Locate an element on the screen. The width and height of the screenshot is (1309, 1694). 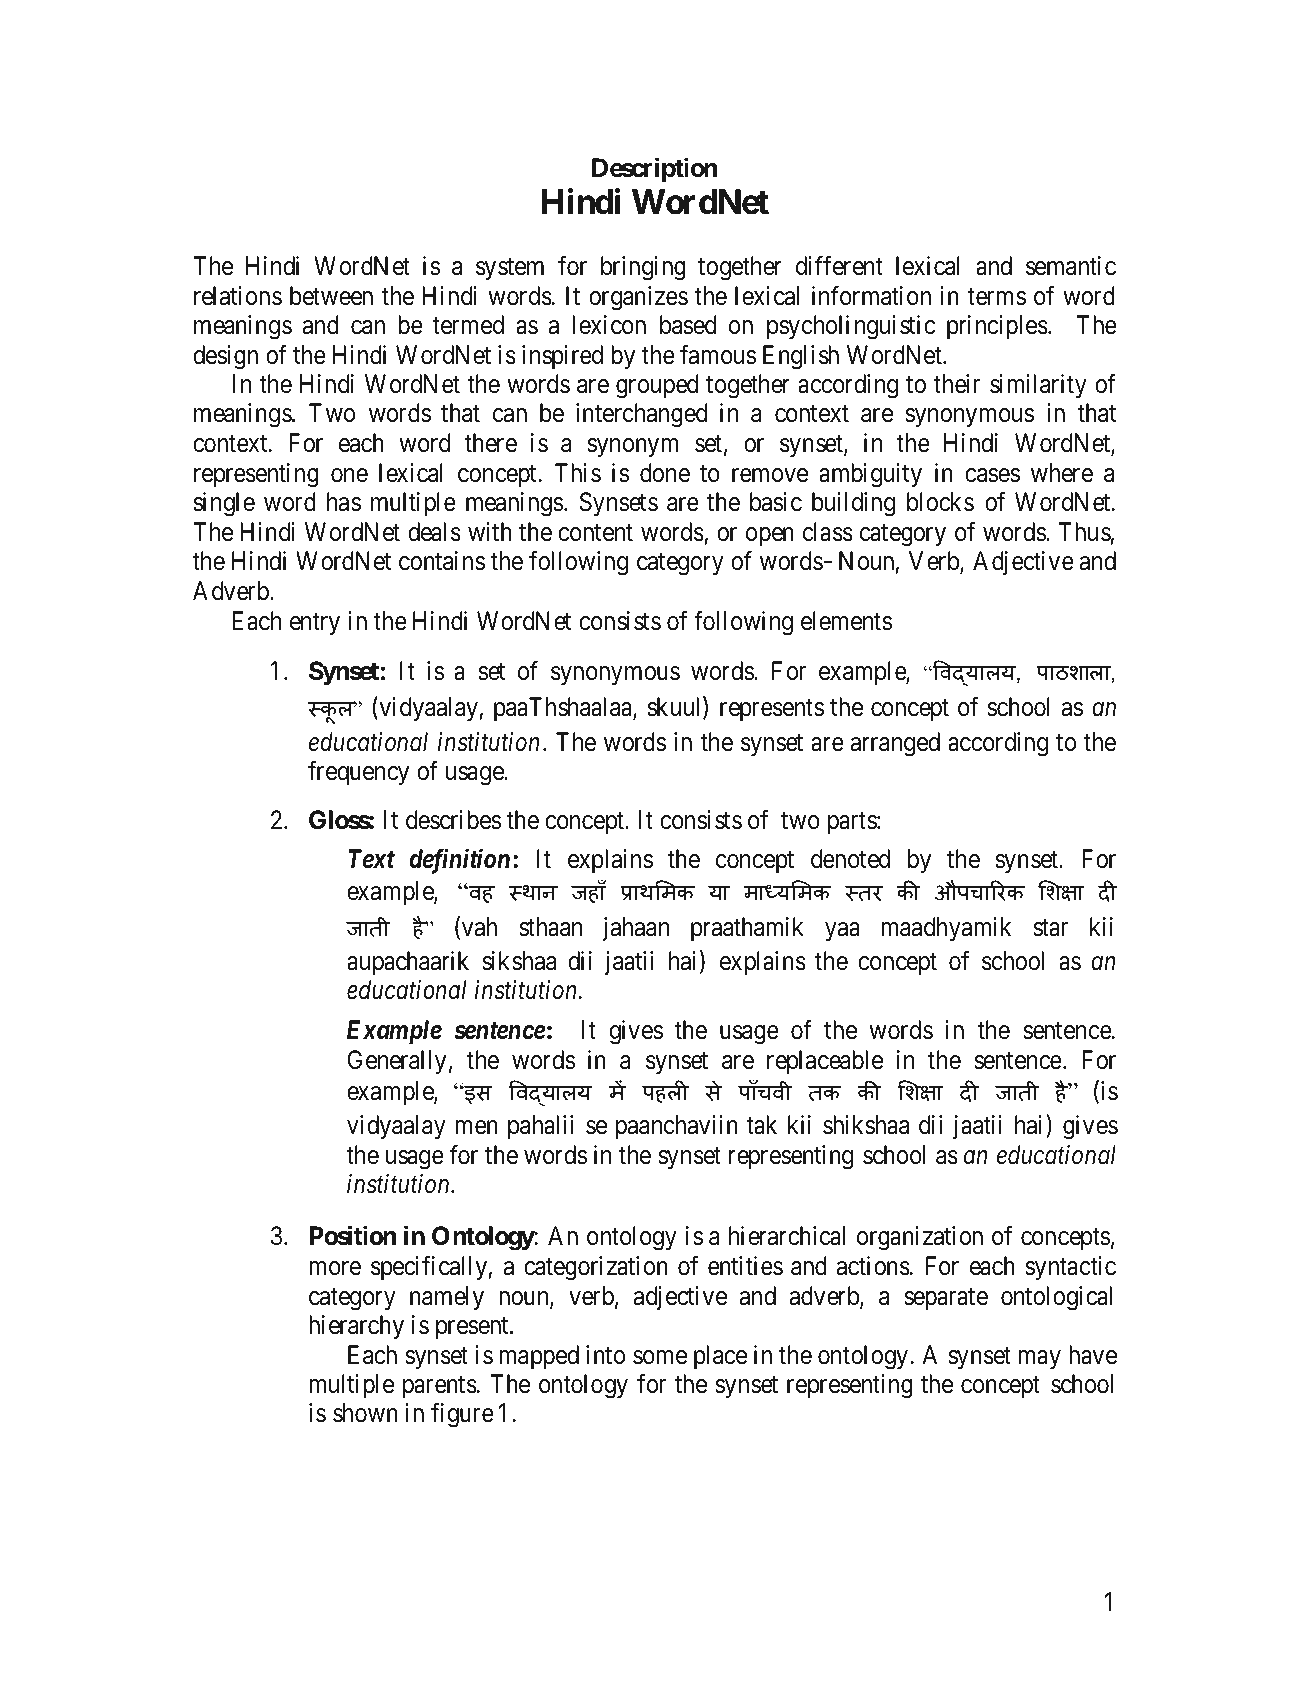
Description is located at coordinates (655, 170).
